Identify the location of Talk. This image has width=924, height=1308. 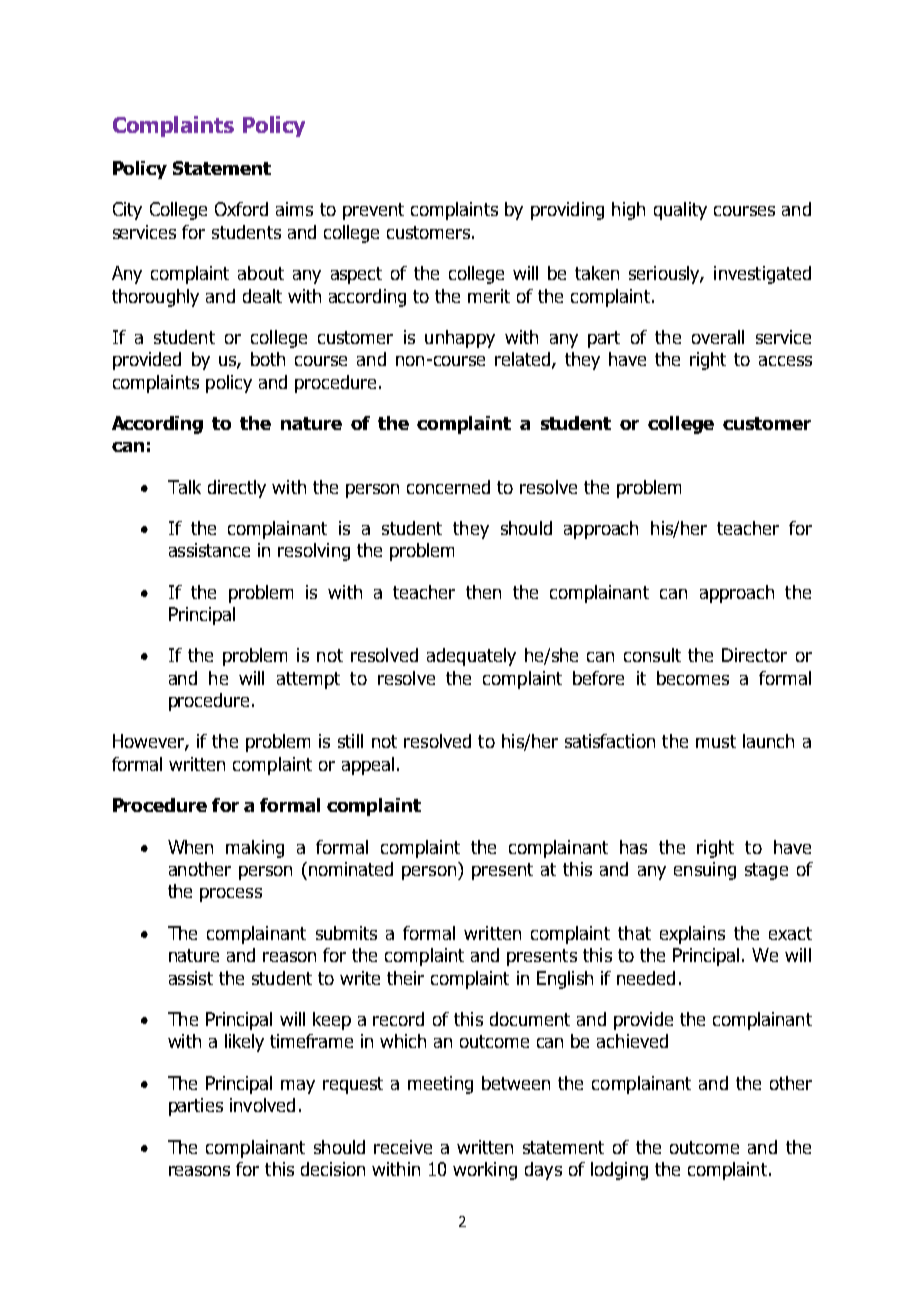
(184, 487).
